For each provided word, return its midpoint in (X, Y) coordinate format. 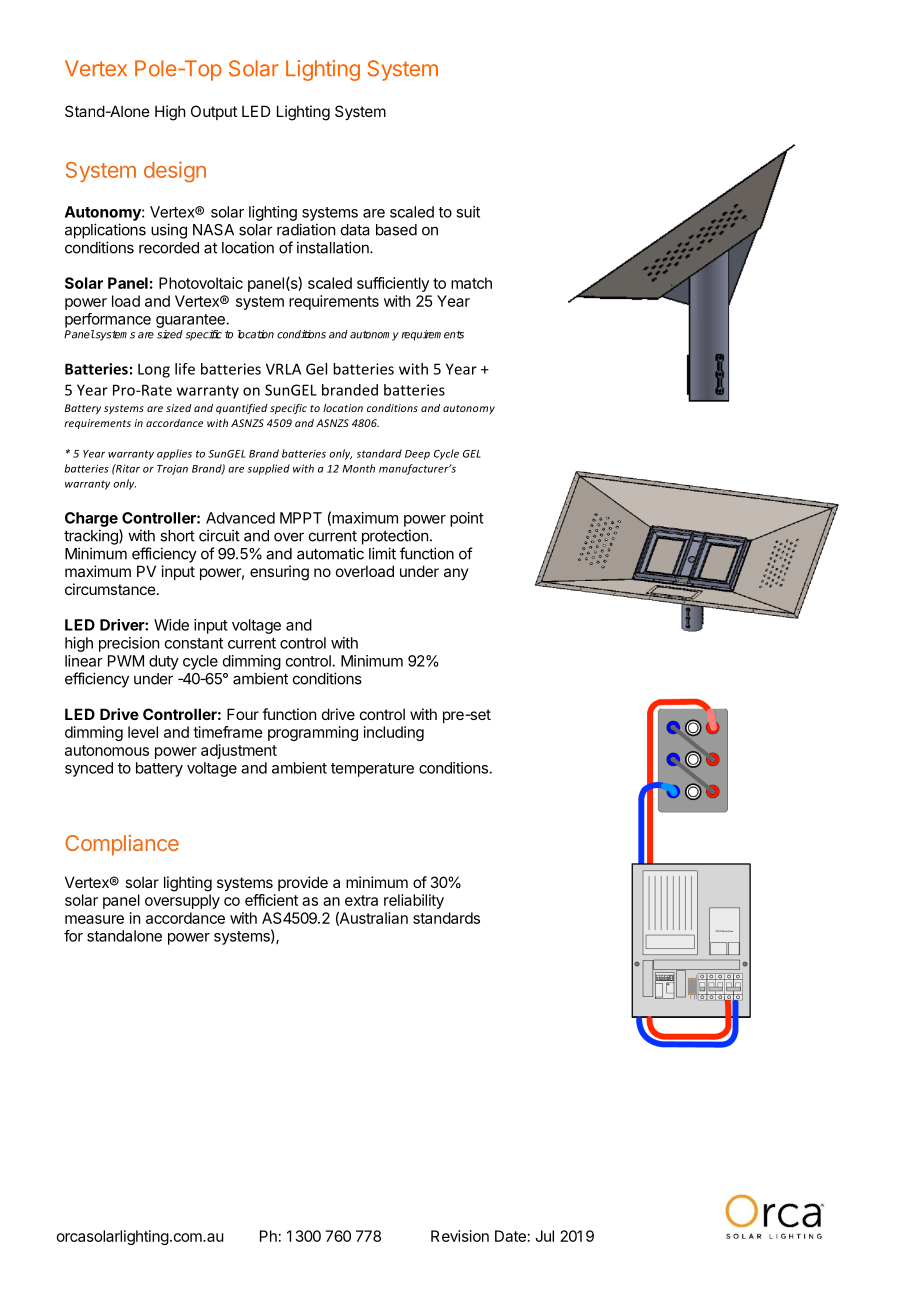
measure (94, 919)
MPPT (301, 518)
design (175, 172)
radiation (306, 229)
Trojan (172, 469)
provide (303, 883)
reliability (414, 901)
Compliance (122, 845)
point (467, 519)
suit (468, 212)
